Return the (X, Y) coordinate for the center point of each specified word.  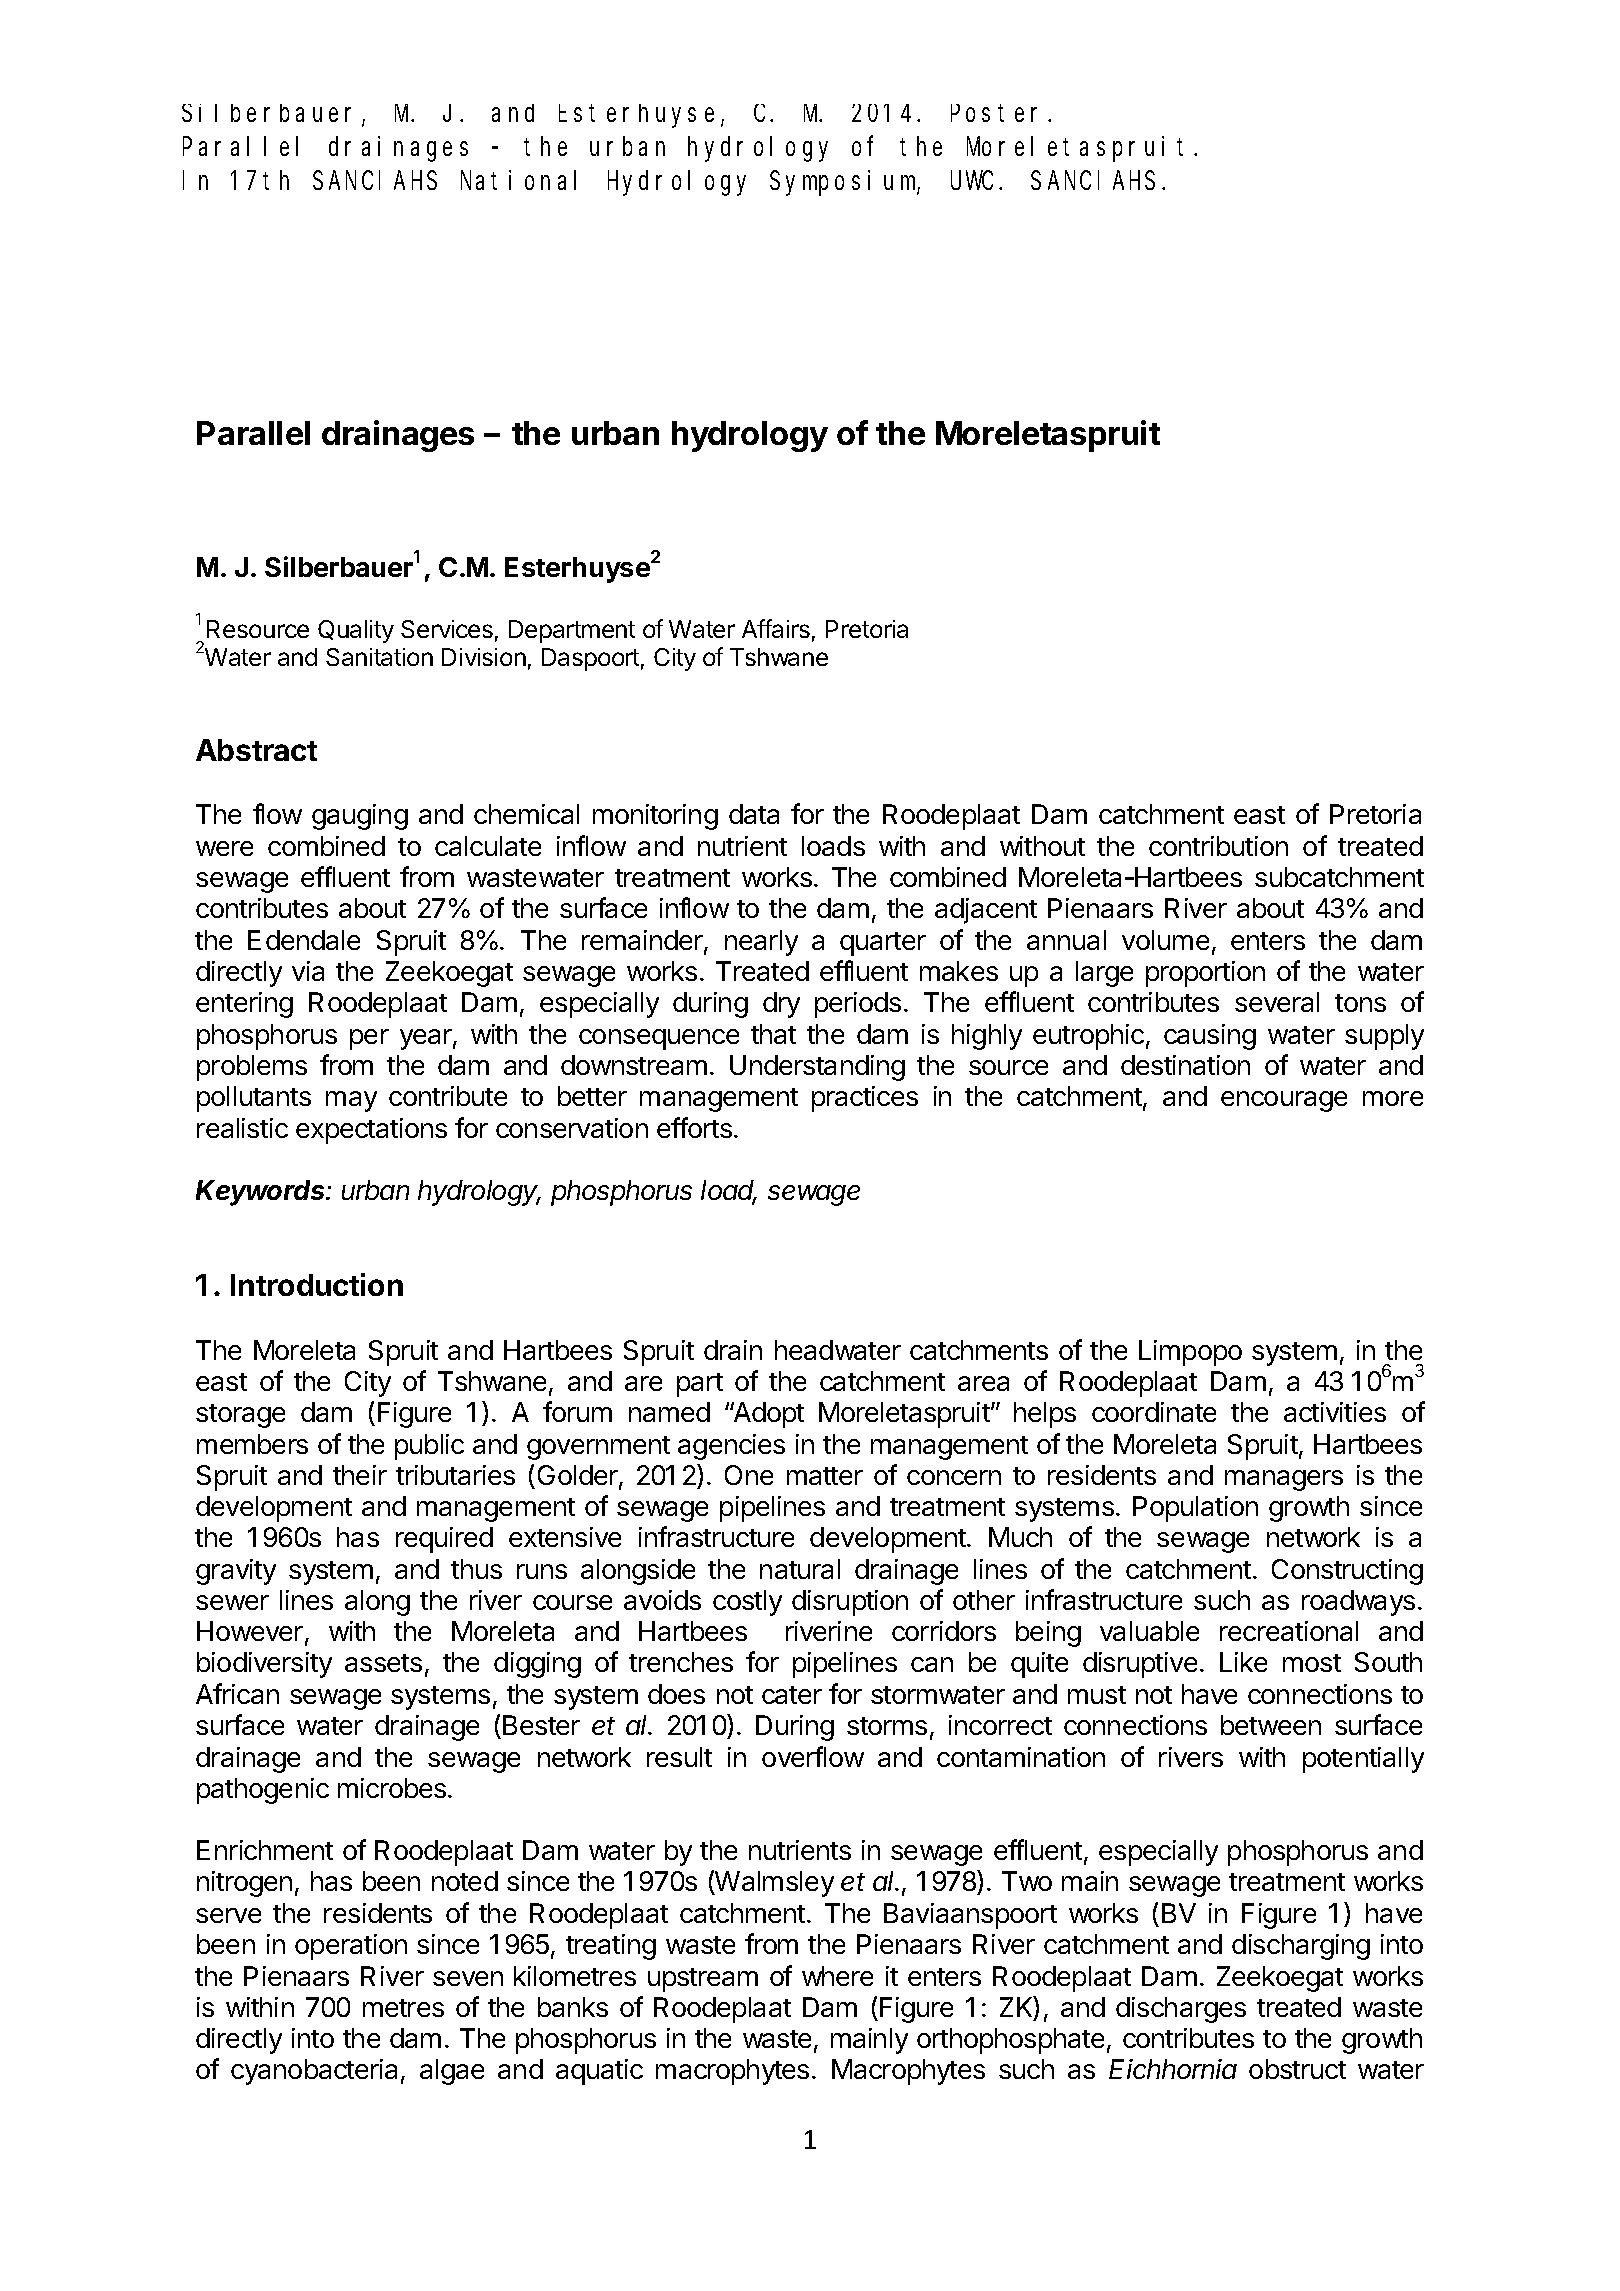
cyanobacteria (314, 2072)
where (837, 1976)
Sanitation (379, 657)
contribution (1218, 846)
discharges (1181, 2010)
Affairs (776, 628)
